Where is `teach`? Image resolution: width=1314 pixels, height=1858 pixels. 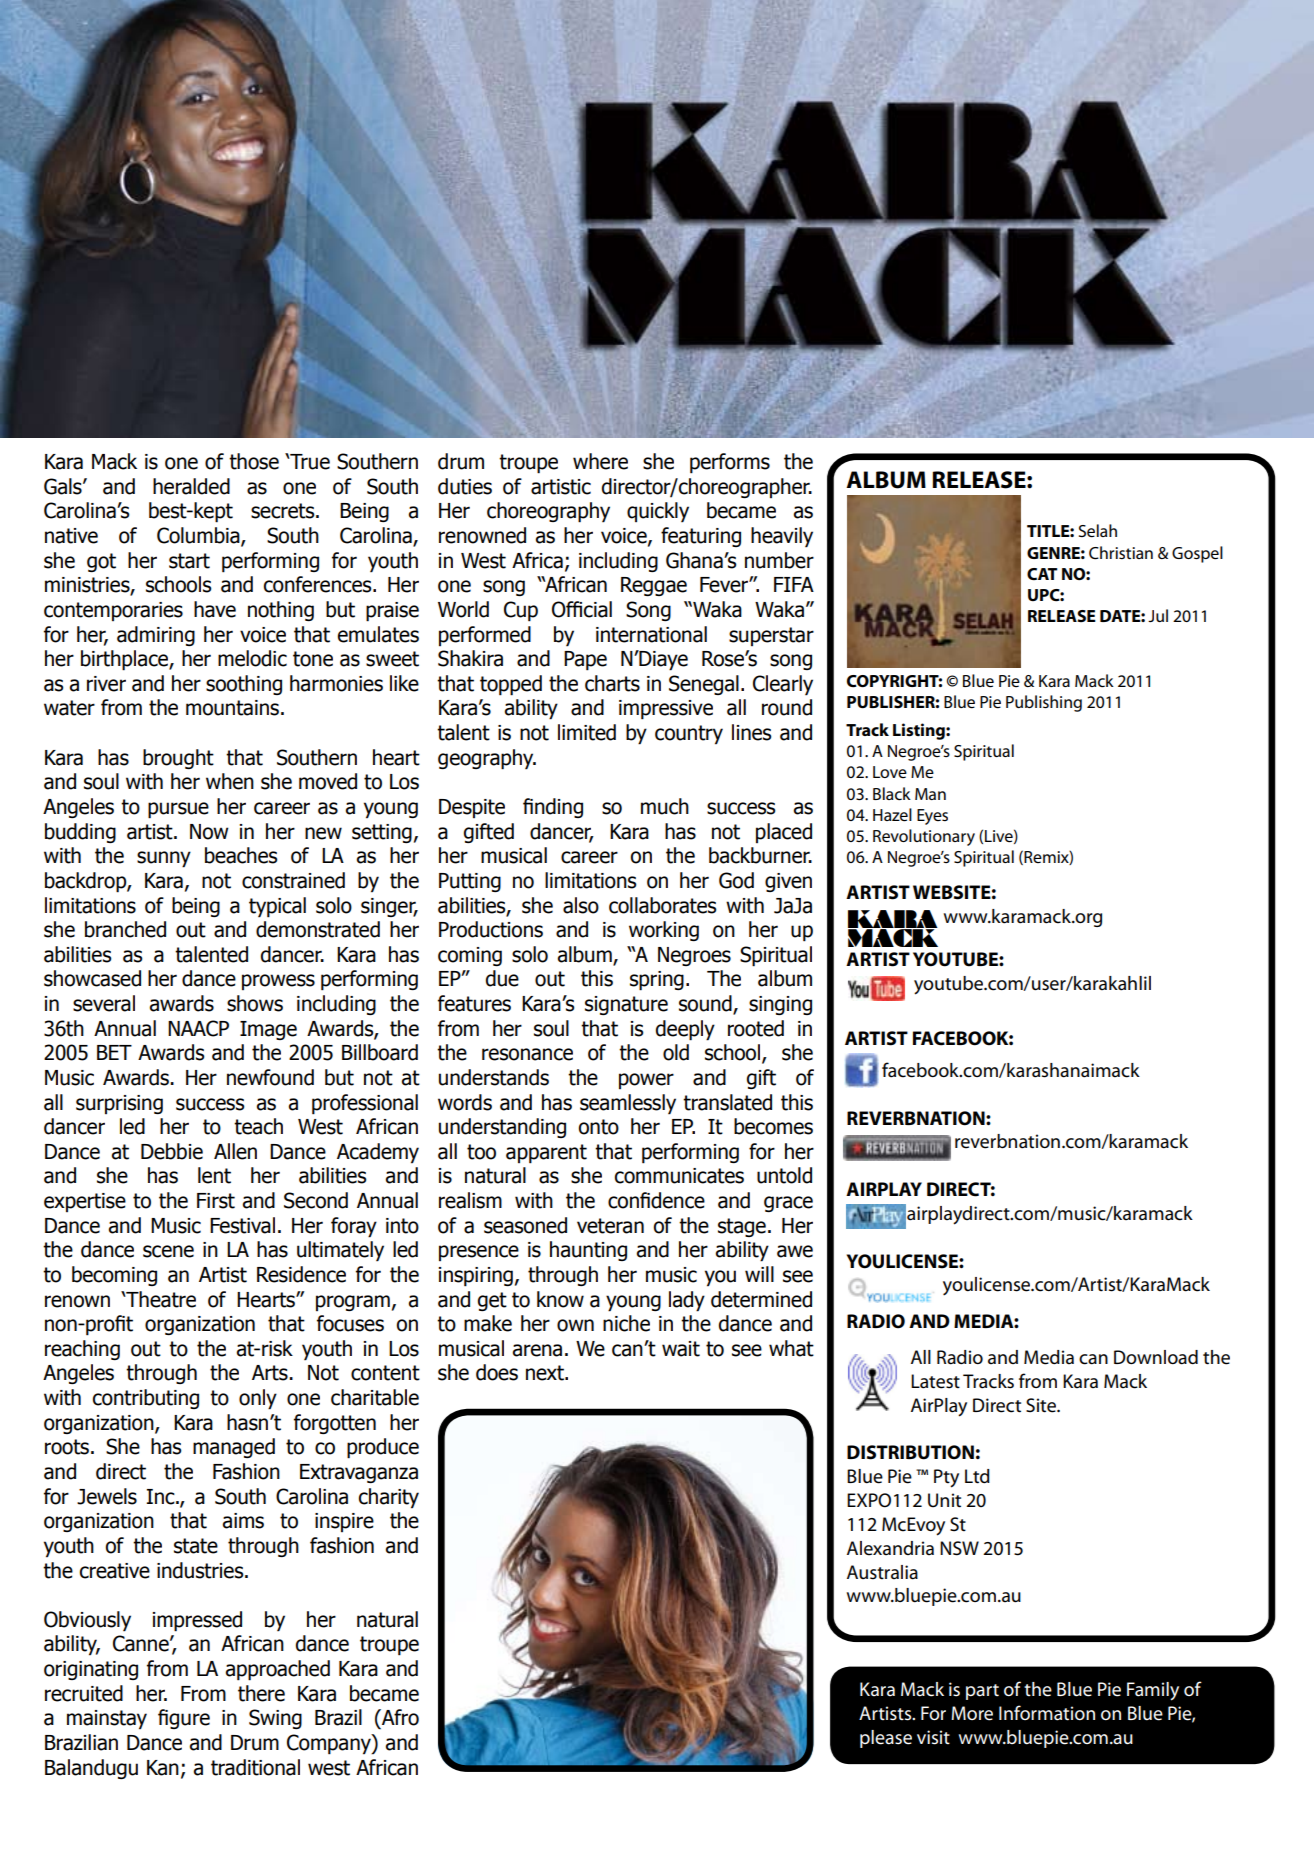
teach is located at coordinates (258, 1126).
